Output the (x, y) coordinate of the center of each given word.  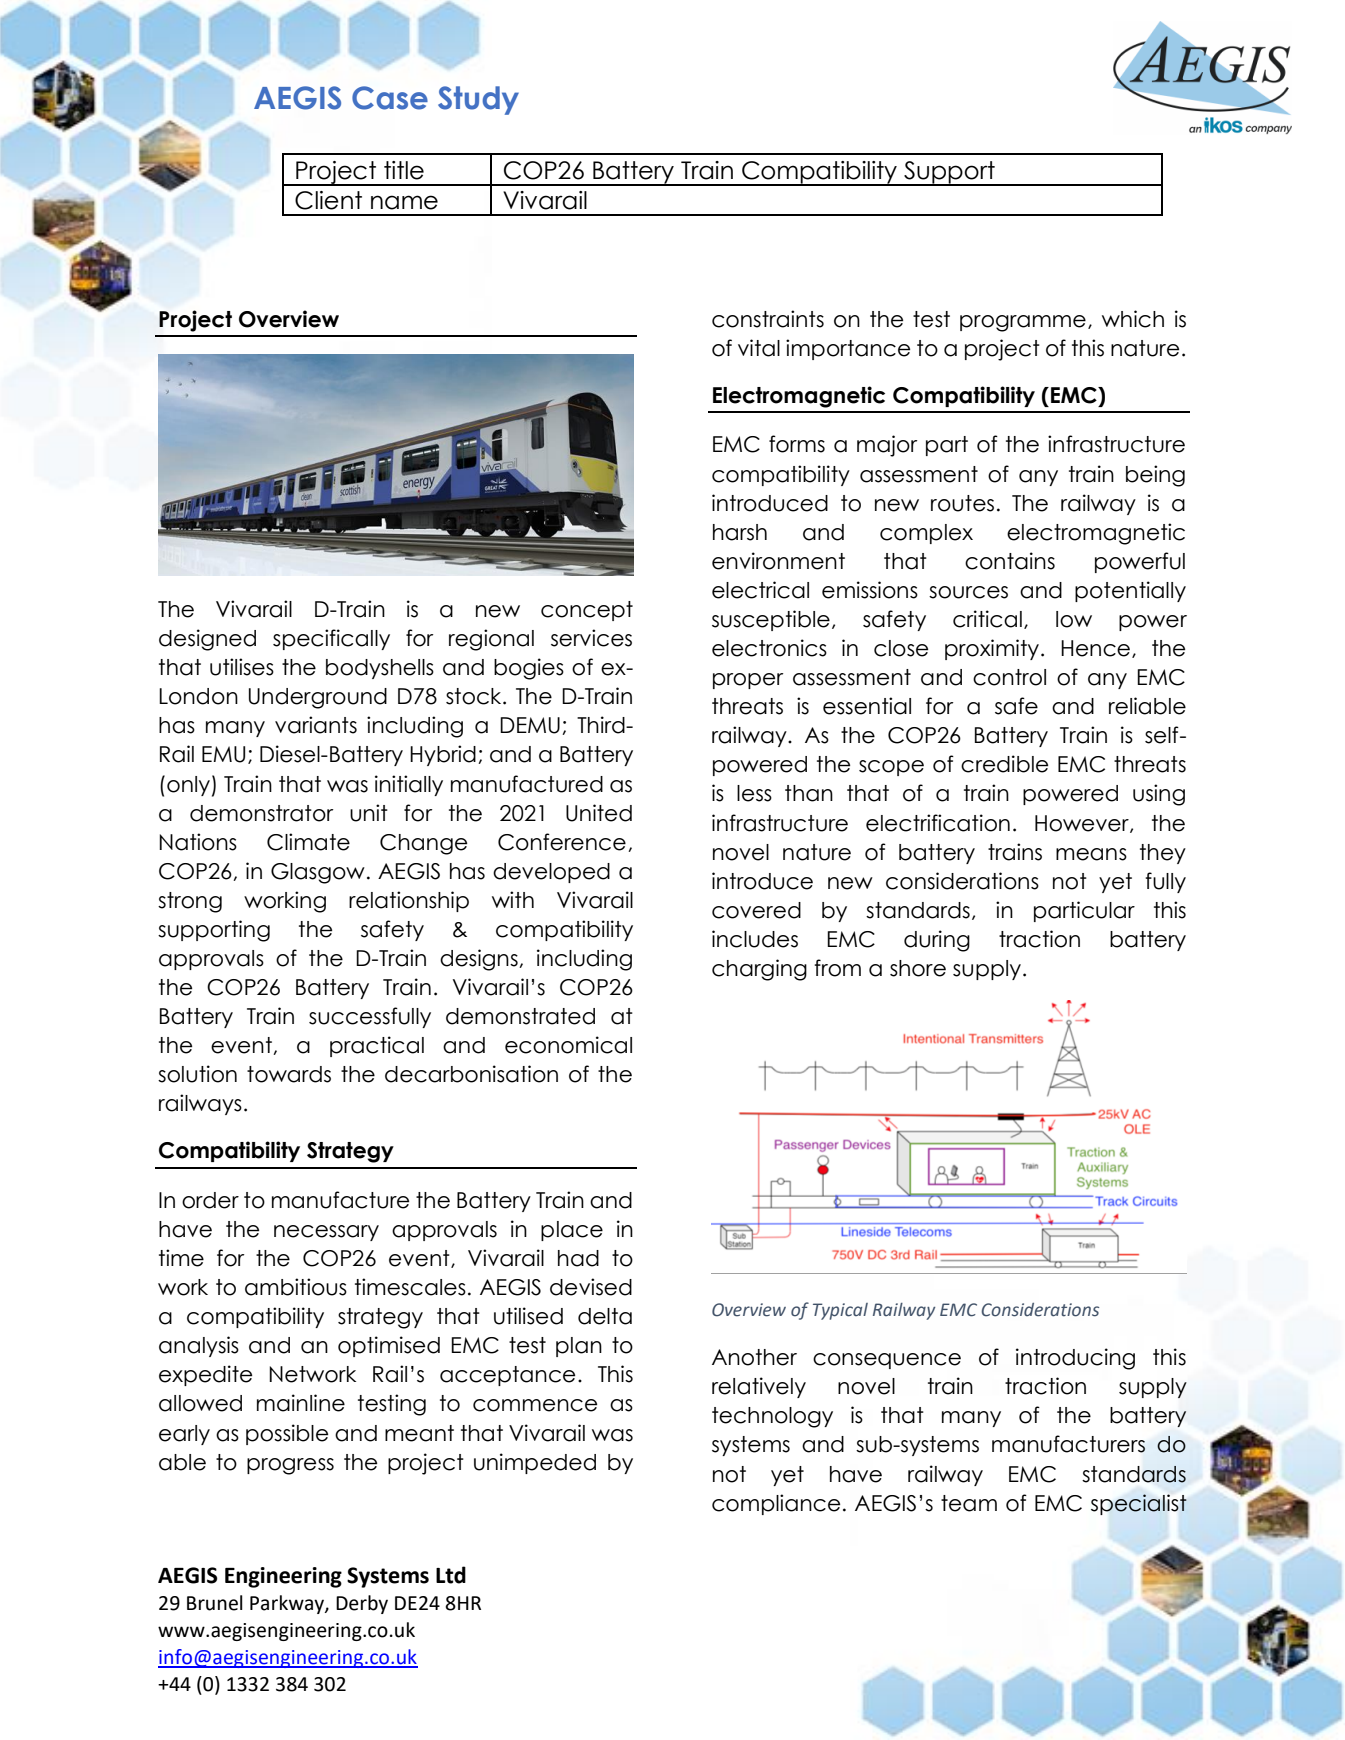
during (937, 941)
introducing (1075, 1359)
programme (1023, 323)
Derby (362, 1604)
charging (759, 970)
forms (797, 444)
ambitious (296, 1287)
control (1009, 677)
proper (748, 681)
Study (478, 100)
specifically (331, 639)
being (1155, 476)
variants (316, 725)
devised (591, 1287)
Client (328, 200)
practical (377, 1046)
